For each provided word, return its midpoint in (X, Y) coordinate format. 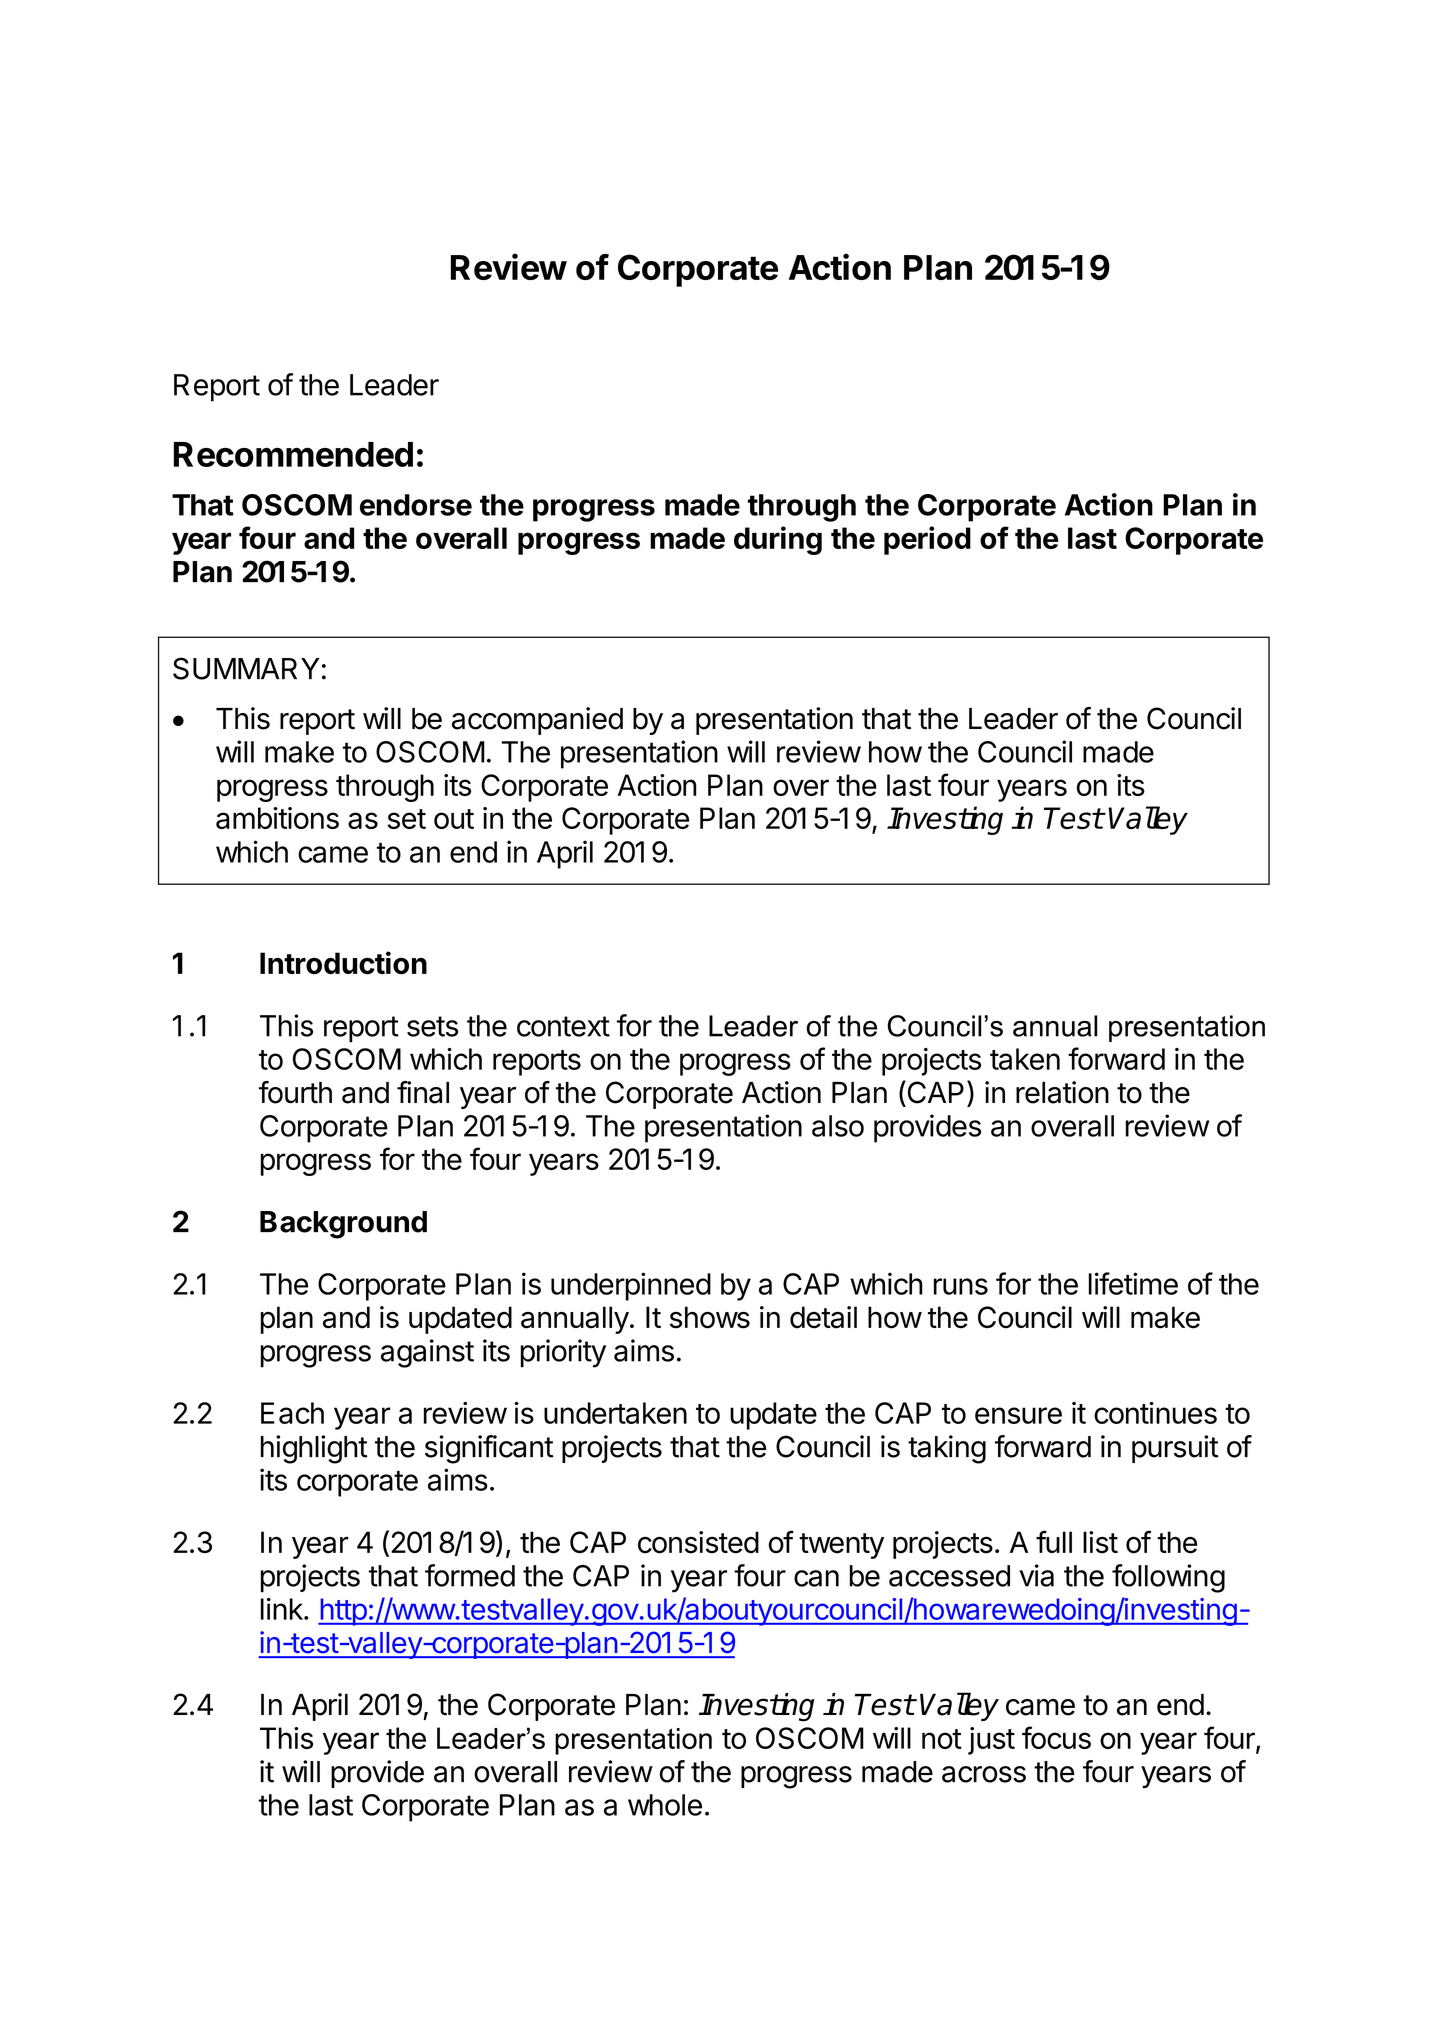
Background (343, 1225)
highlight (314, 1449)
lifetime (1133, 1283)
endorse (416, 505)
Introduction (343, 963)
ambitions (277, 818)
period (927, 540)
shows (710, 1317)
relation (1062, 1092)
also (838, 1126)
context (563, 1026)
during (778, 540)
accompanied (537, 721)
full (1054, 1541)
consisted (698, 1542)
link (283, 1609)
